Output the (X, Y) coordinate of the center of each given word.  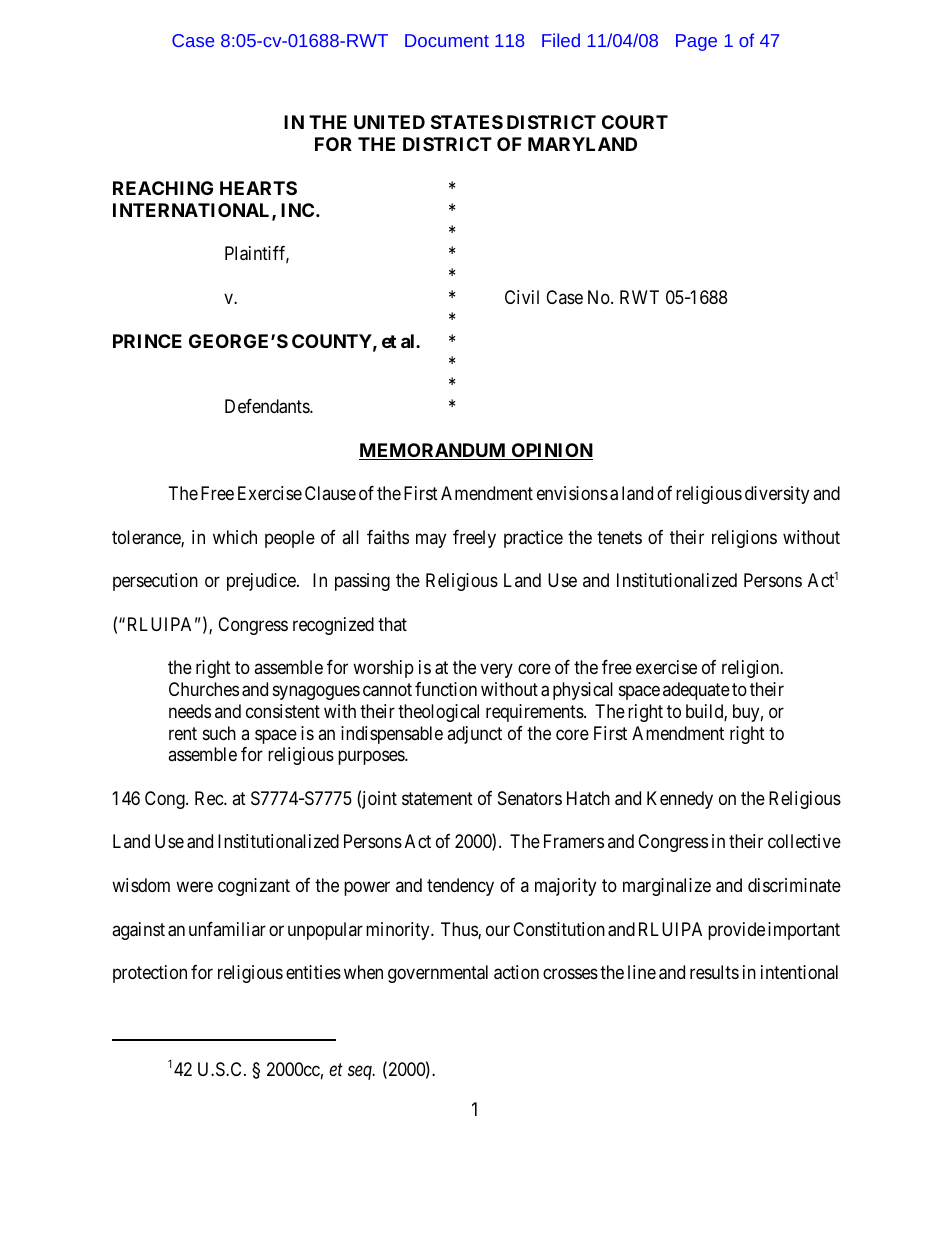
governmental (438, 974)
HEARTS (258, 188)
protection (150, 974)
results (714, 972)
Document (447, 40)
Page (696, 42)
